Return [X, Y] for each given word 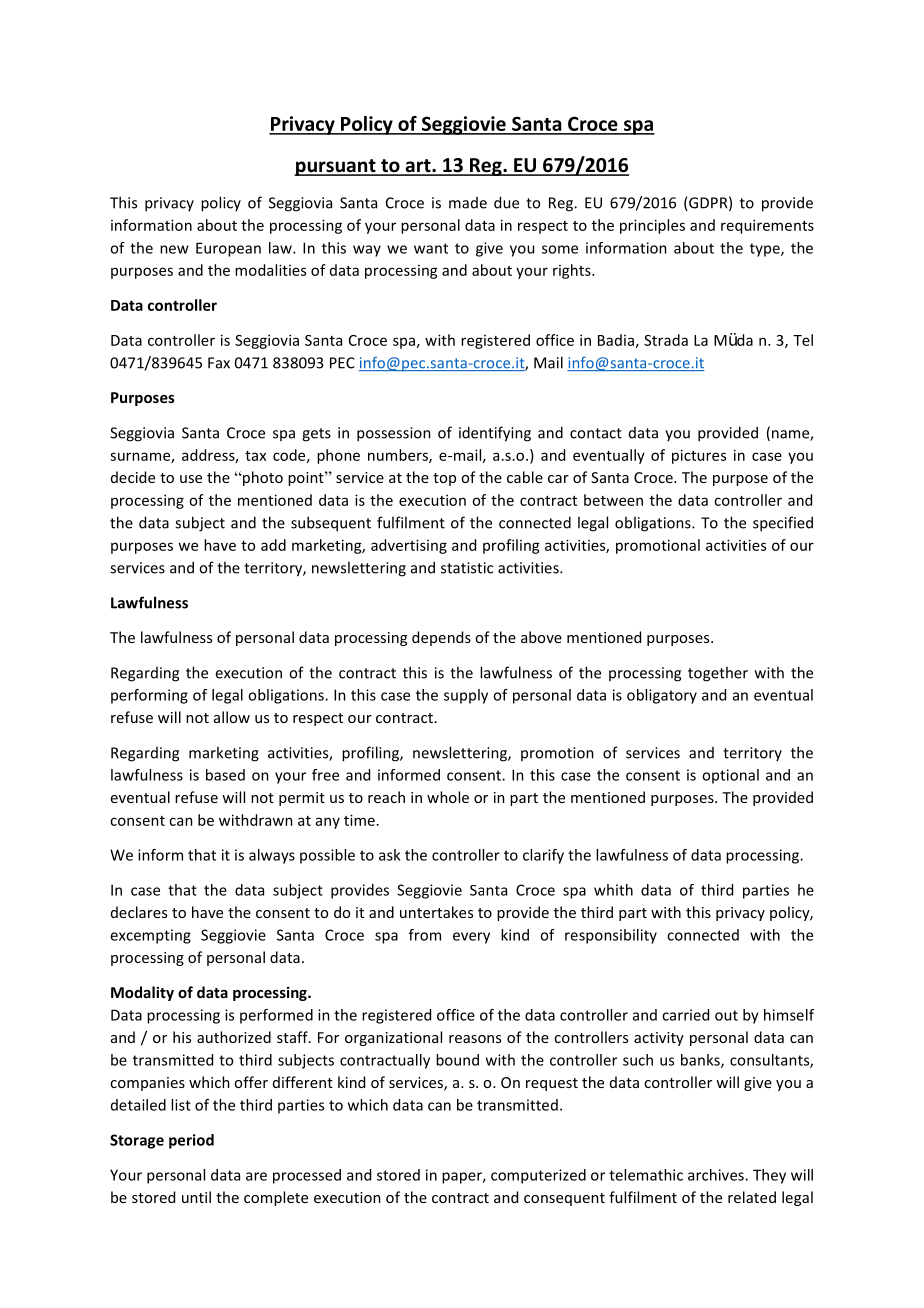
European [228, 249]
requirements [767, 226]
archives [717, 1175]
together [718, 674]
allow [232, 717]
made [468, 203]
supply [466, 696]
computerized [538, 1176]
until [196, 1197]
